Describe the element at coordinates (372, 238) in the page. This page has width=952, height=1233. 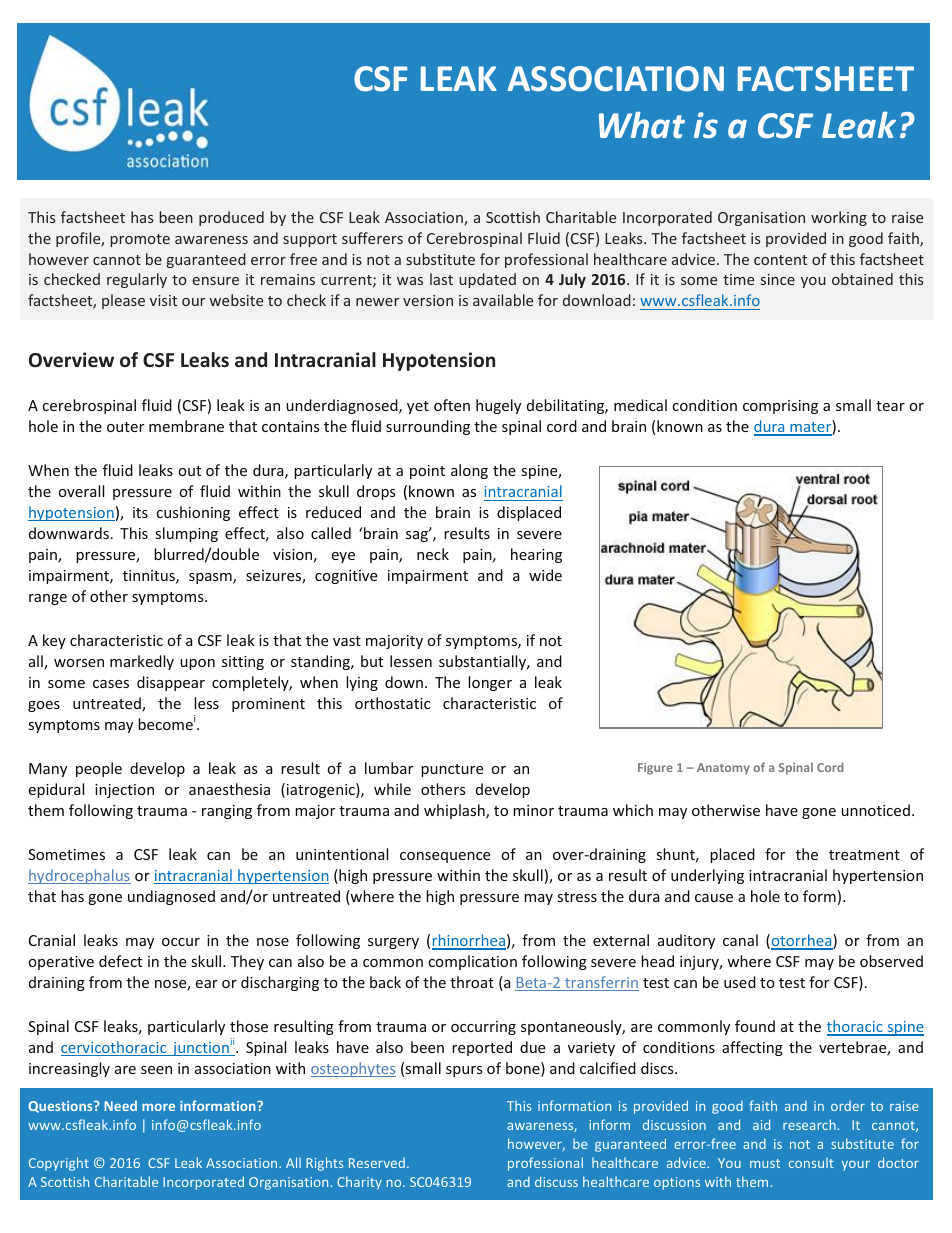
I see `sufferers` at that location.
